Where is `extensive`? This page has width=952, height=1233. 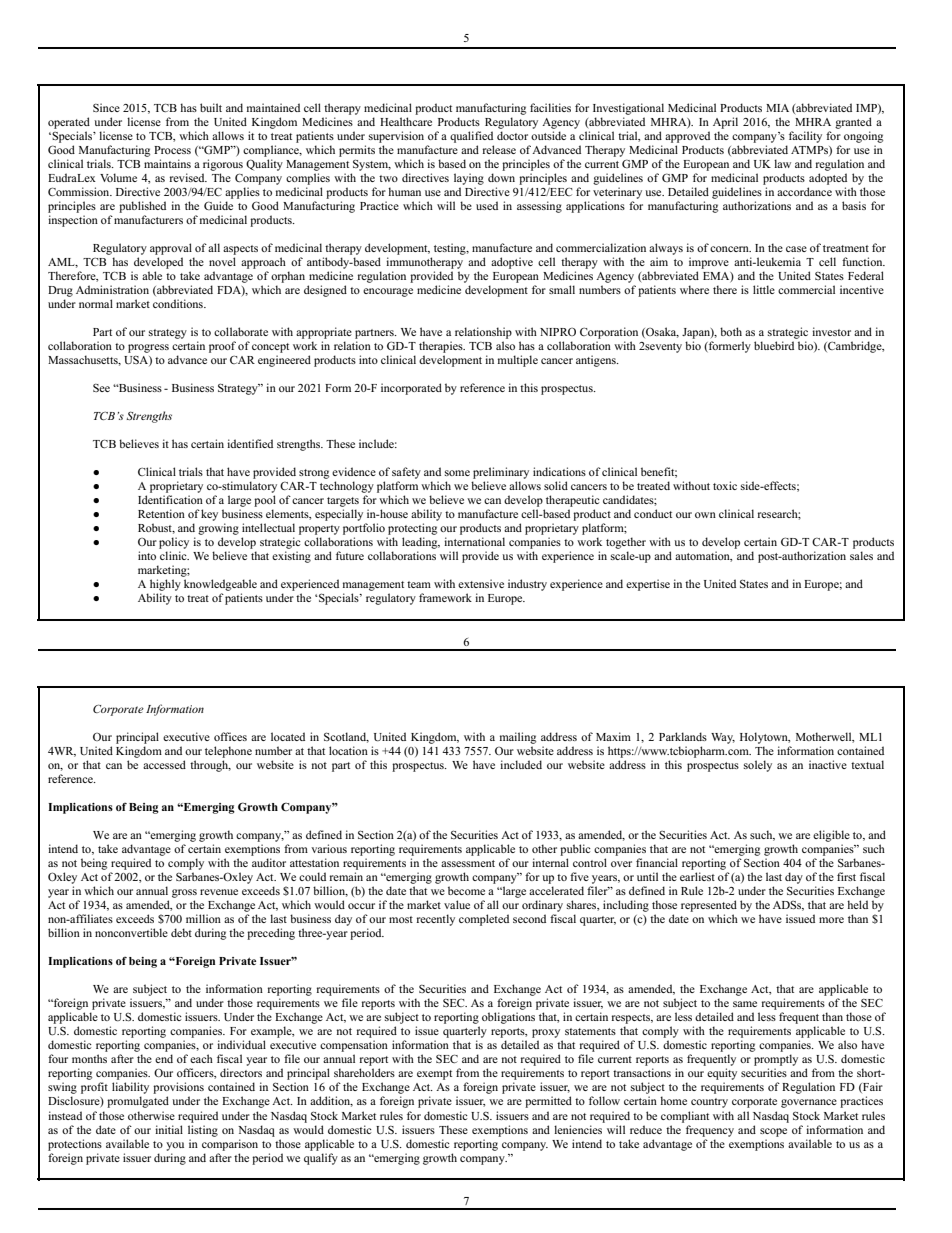
extensive is located at coordinates (481, 583).
